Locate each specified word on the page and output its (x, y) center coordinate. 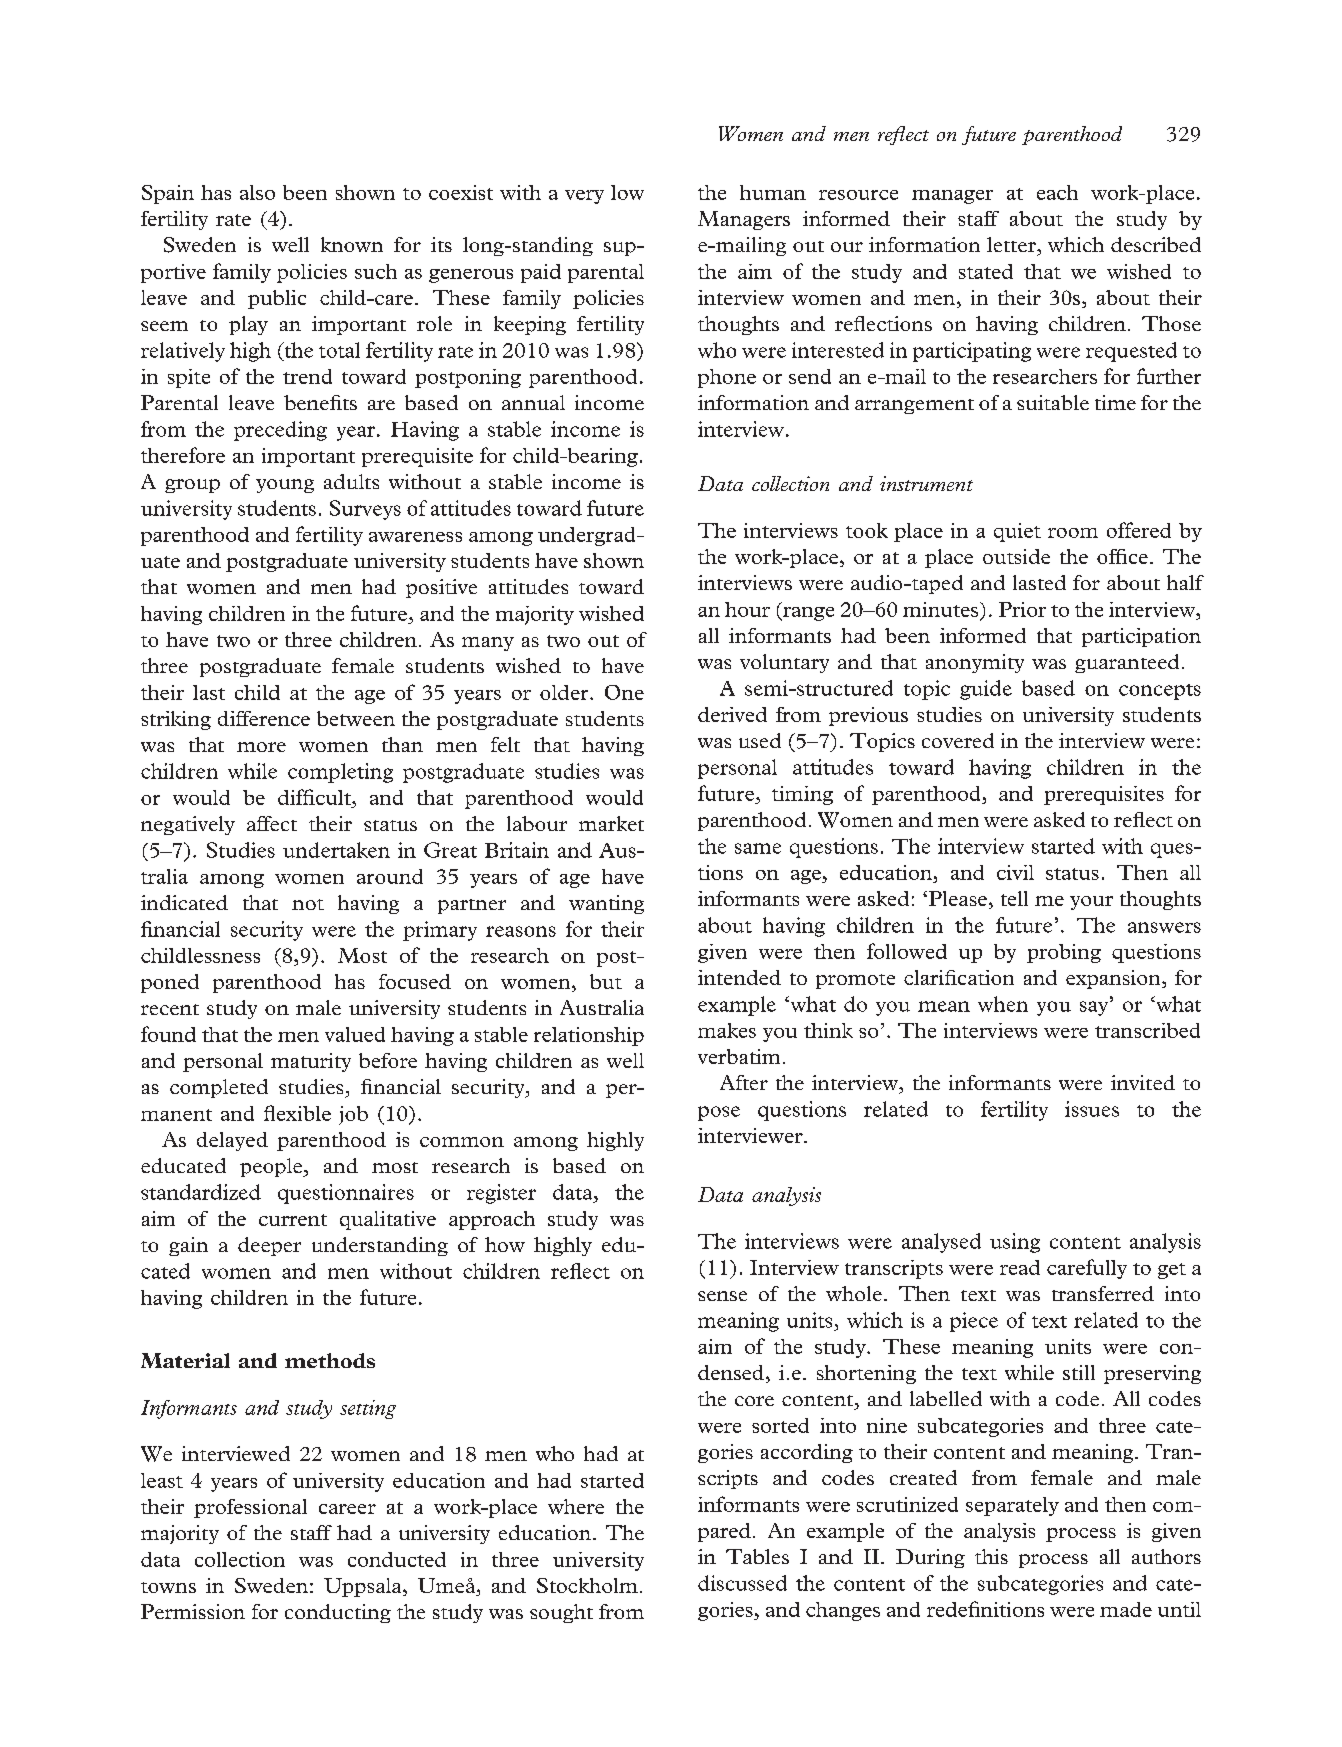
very (584, 197)
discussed (742, 1583)
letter (1012, 244)
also (257, 192)
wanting (606, 904)
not (308, 904)
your (1091, 903)
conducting (338, 1613)
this (991, 1556)
